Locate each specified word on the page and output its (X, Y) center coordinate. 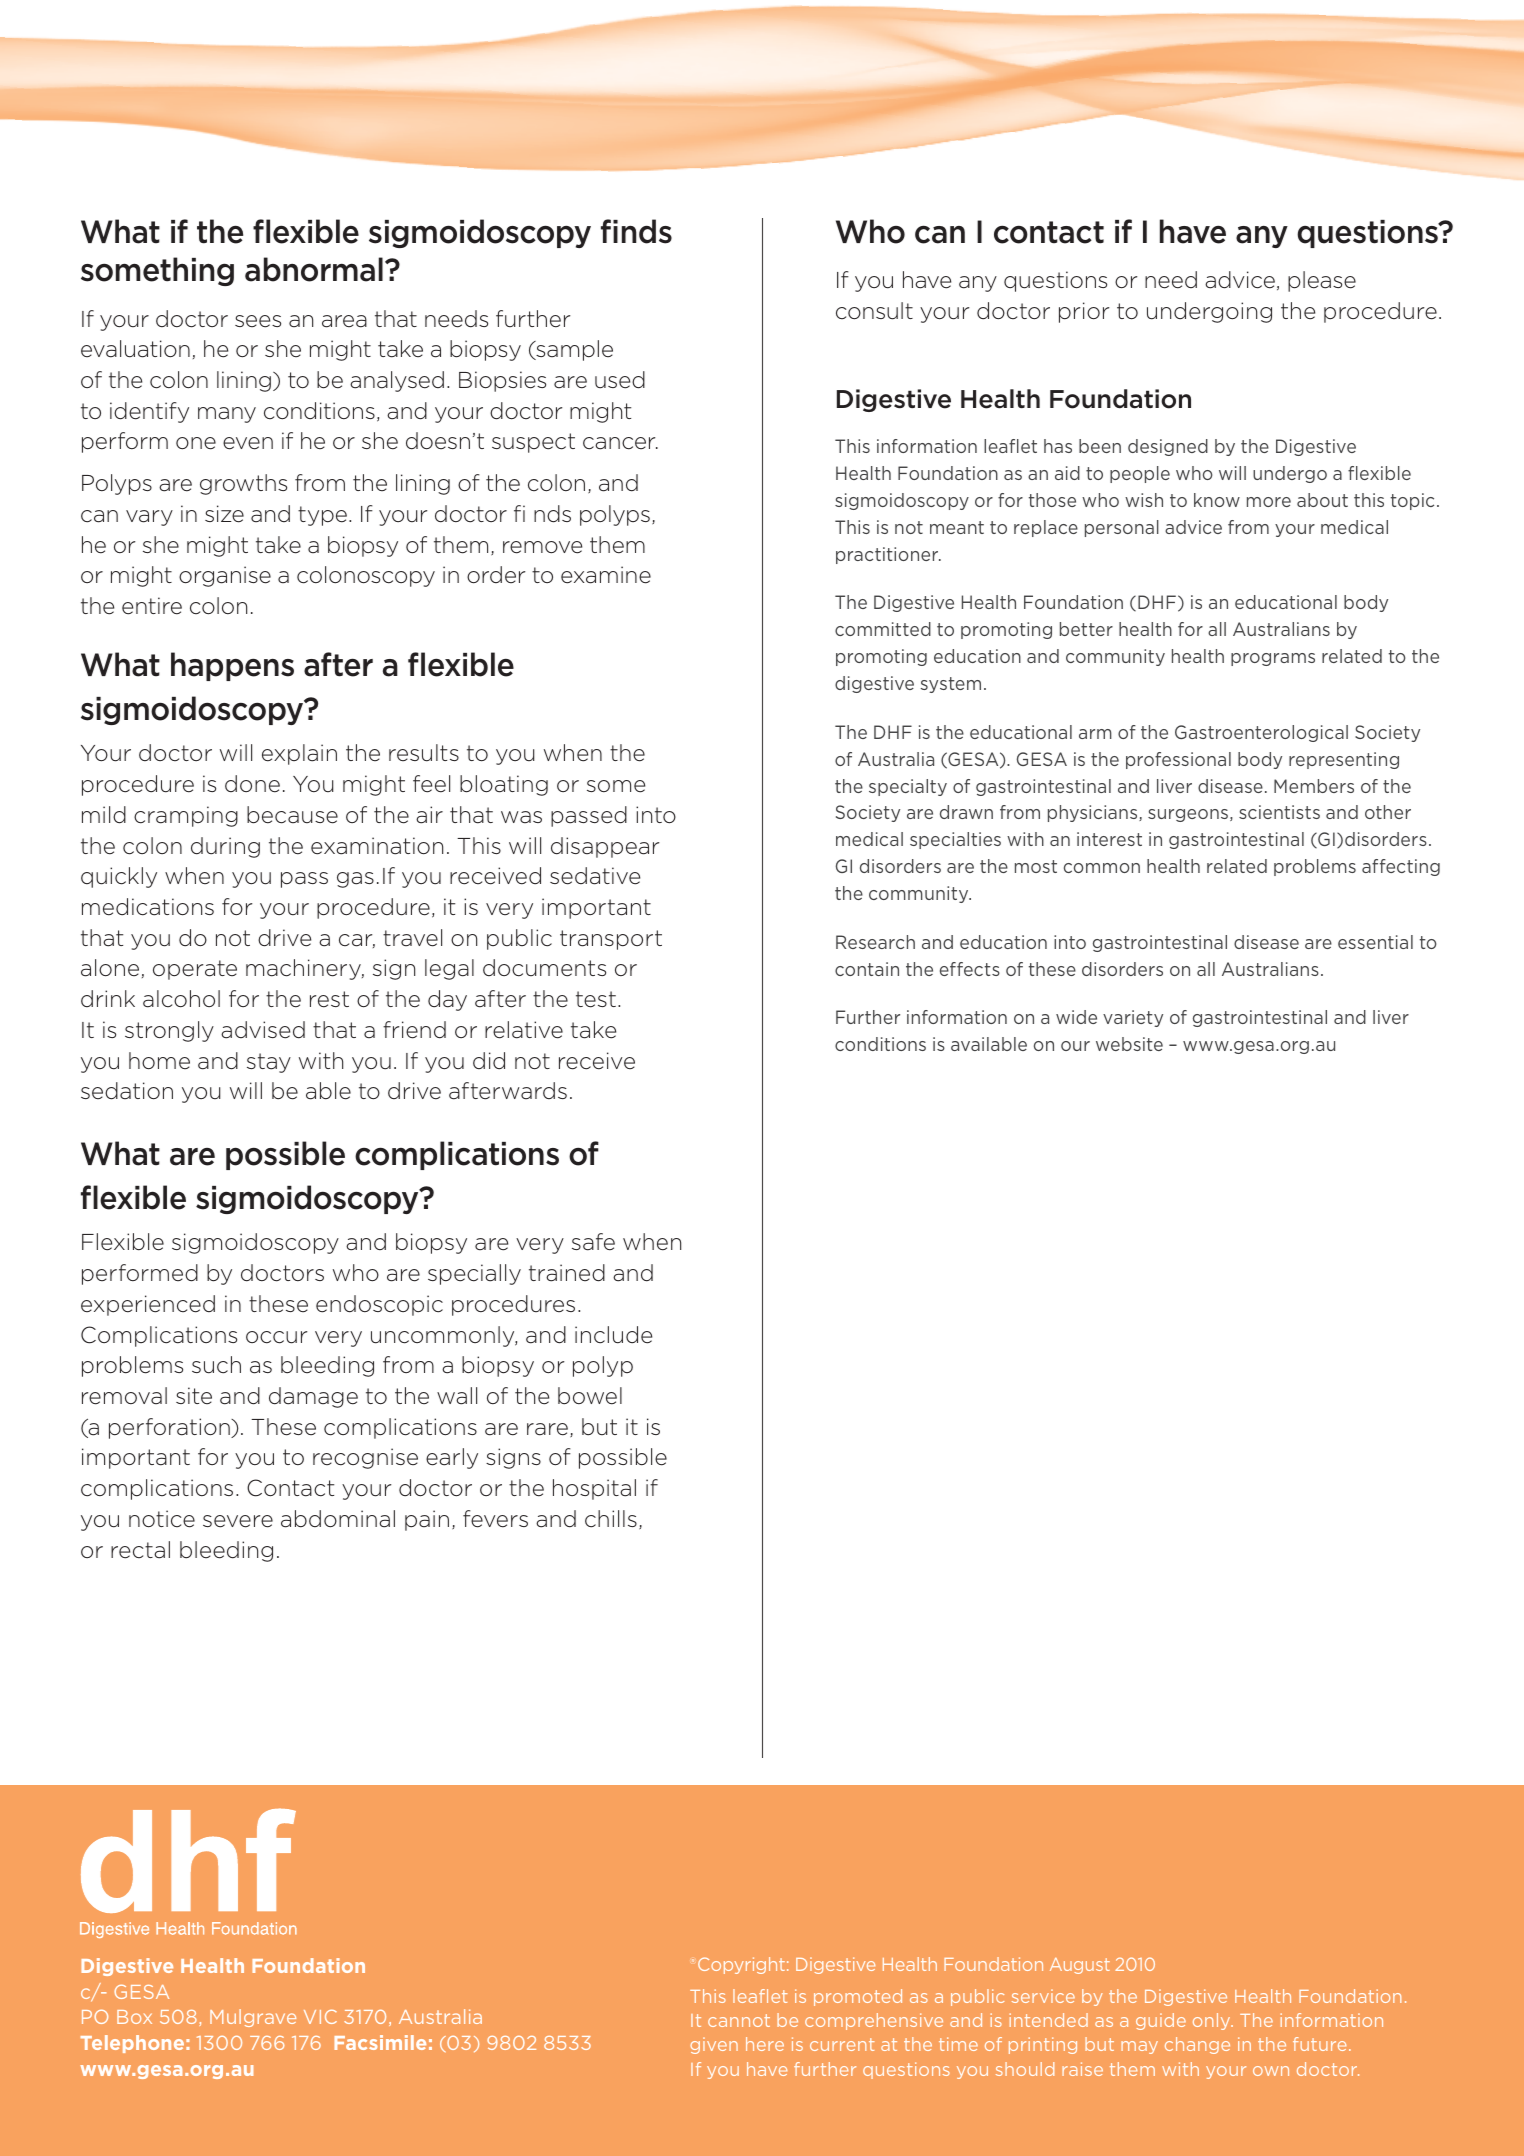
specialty (908, 787)
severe (238, 1521)
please (1322, 281)
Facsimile (380, 2042)
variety (1133, 1018)
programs (1273, 659)
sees (258, 321)
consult (874, 311)
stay (269, 1063)
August (1080, 1966)
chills (611, 1519)
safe (593, 1242)
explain (299, 754)
